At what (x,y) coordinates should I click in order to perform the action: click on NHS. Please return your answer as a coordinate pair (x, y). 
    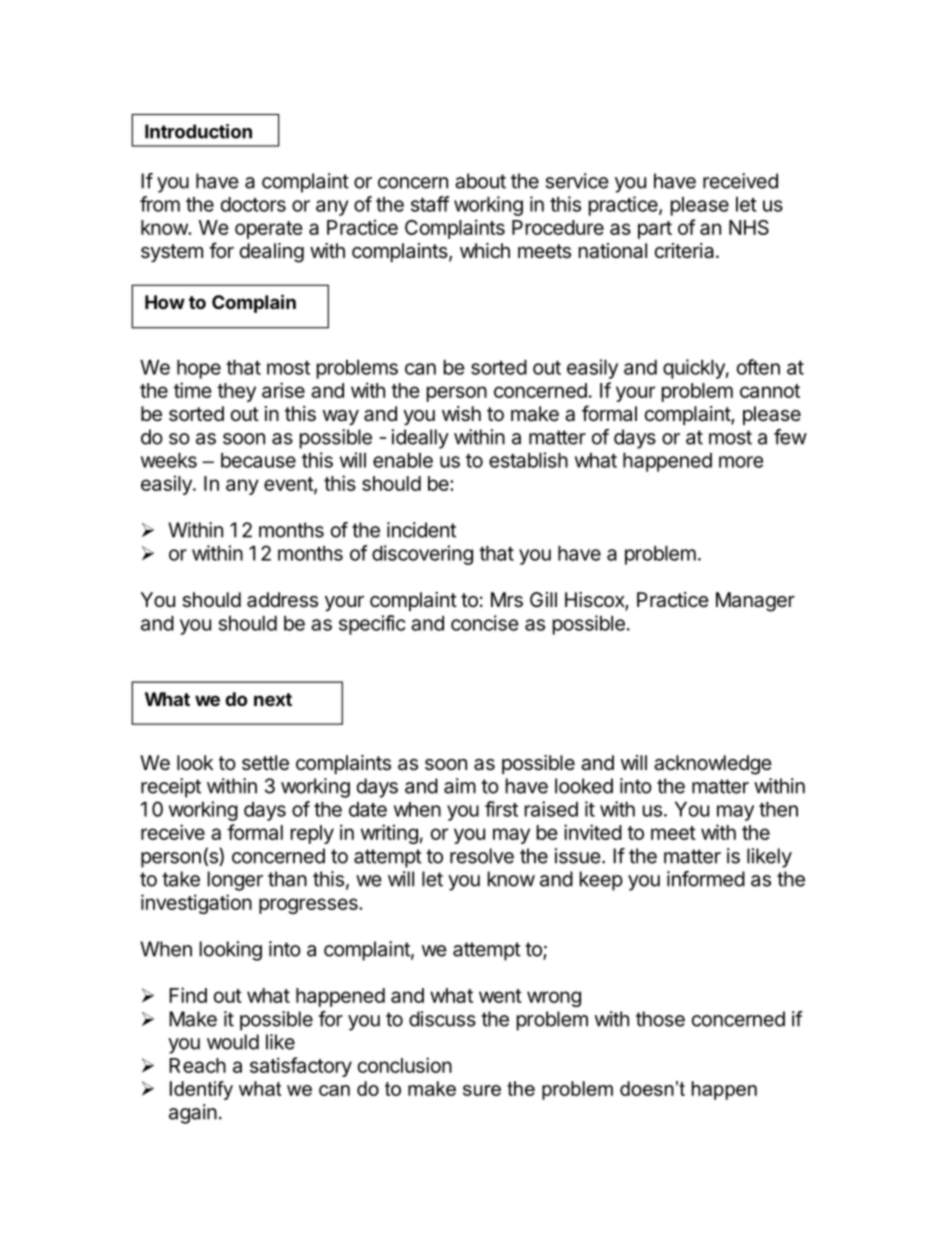
    Looking at the image, I should click on (749, 227).
